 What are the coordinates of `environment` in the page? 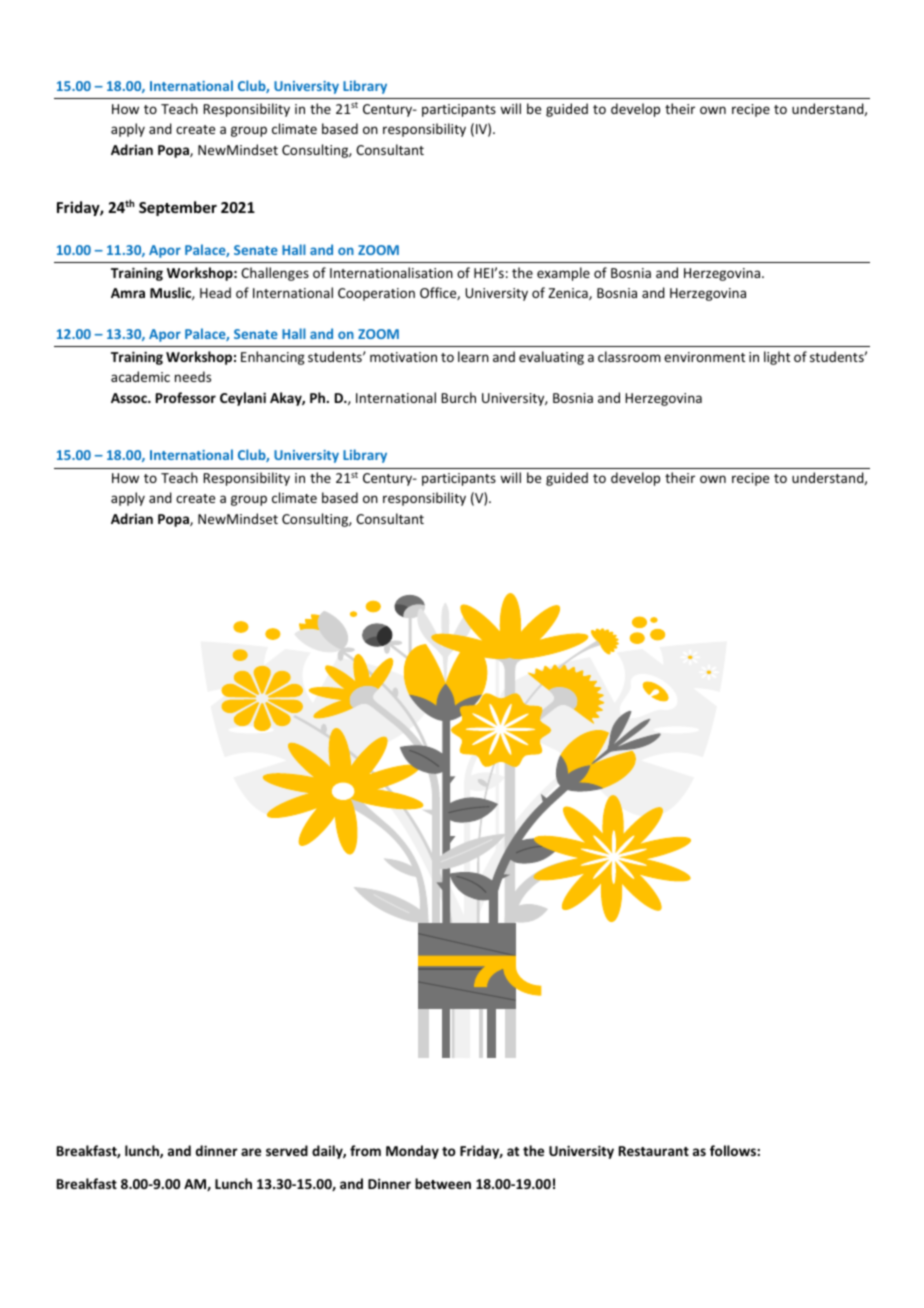 It's located at (704, 357).
